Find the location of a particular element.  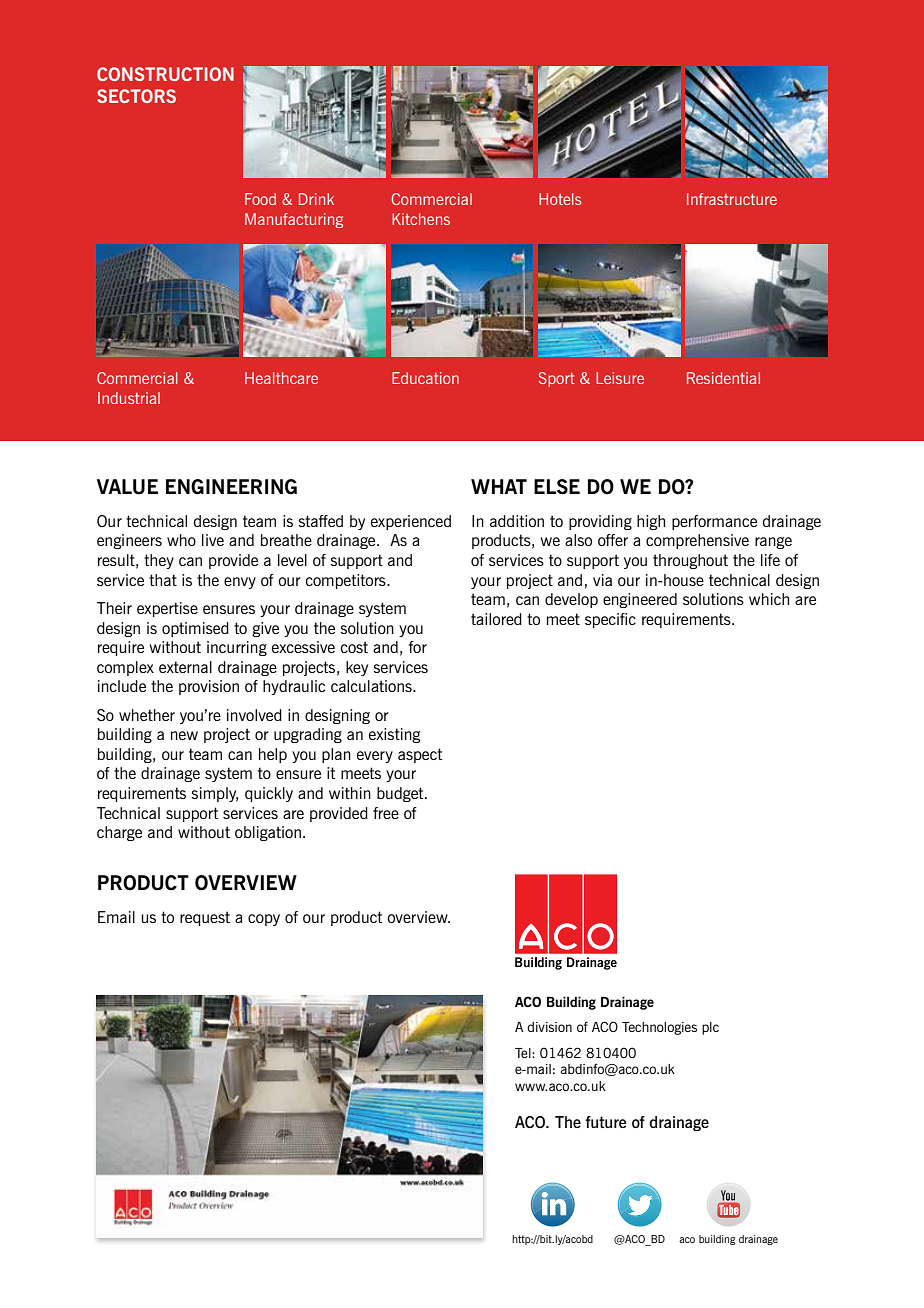

Infrastructure is located at coordinates (732, 199).
